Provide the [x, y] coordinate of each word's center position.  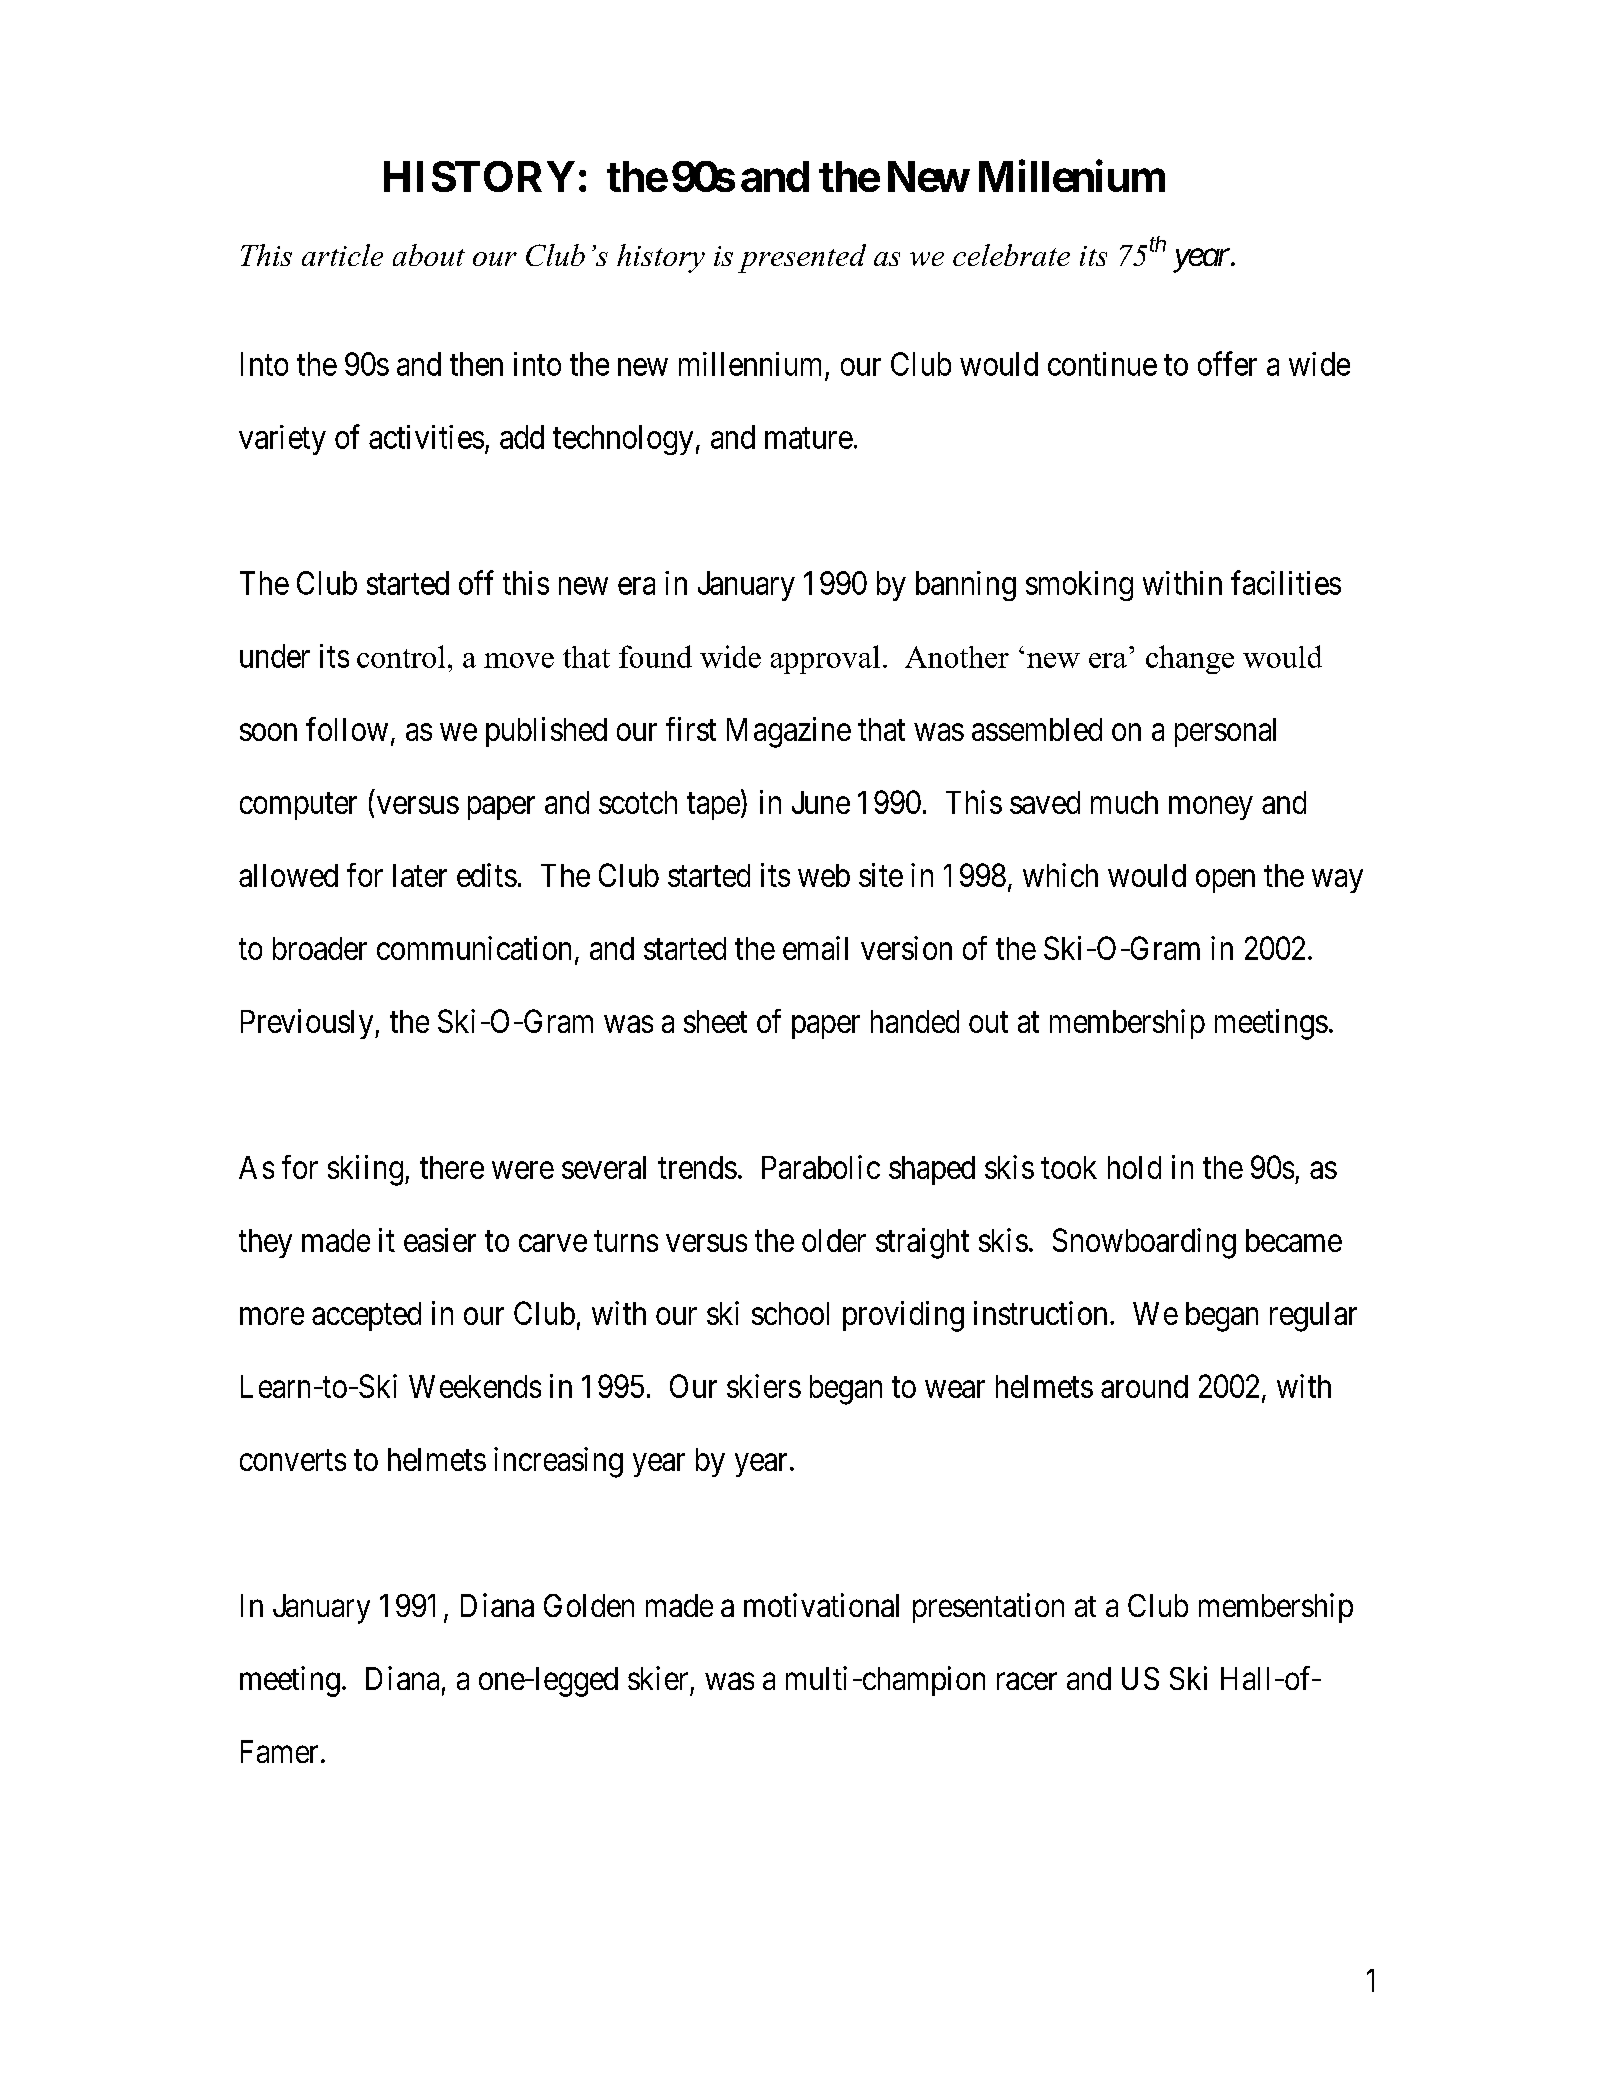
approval [825, 659]
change [1190, 659]
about [429, 255]
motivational [821, 1605]
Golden [589, 1605]
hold [1134, 1167]
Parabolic [821, 1167]
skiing [365, 1170]
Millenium [1072, 176]
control [401, 656]
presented [802, 258]
